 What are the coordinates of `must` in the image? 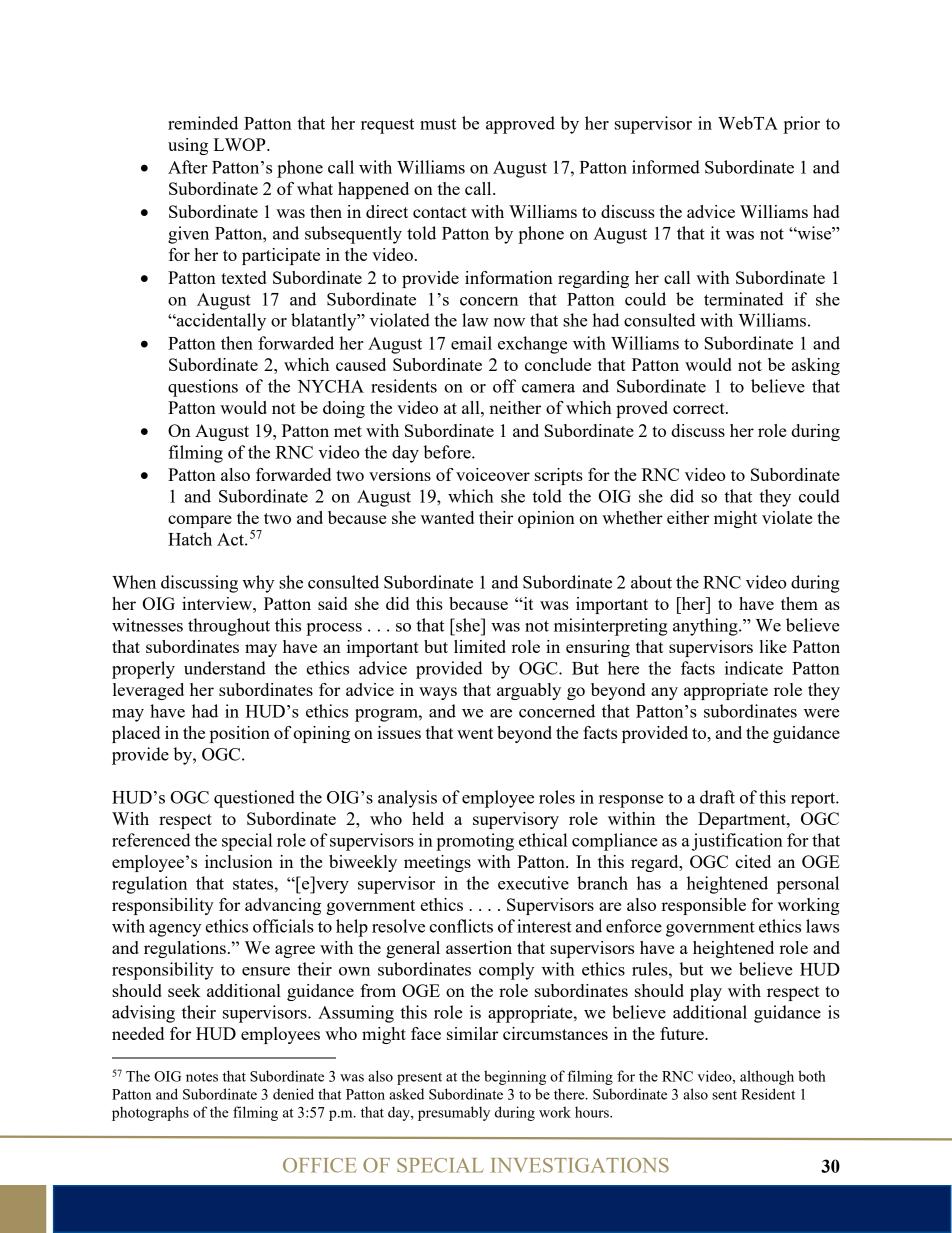 It's located at (438, 124).
